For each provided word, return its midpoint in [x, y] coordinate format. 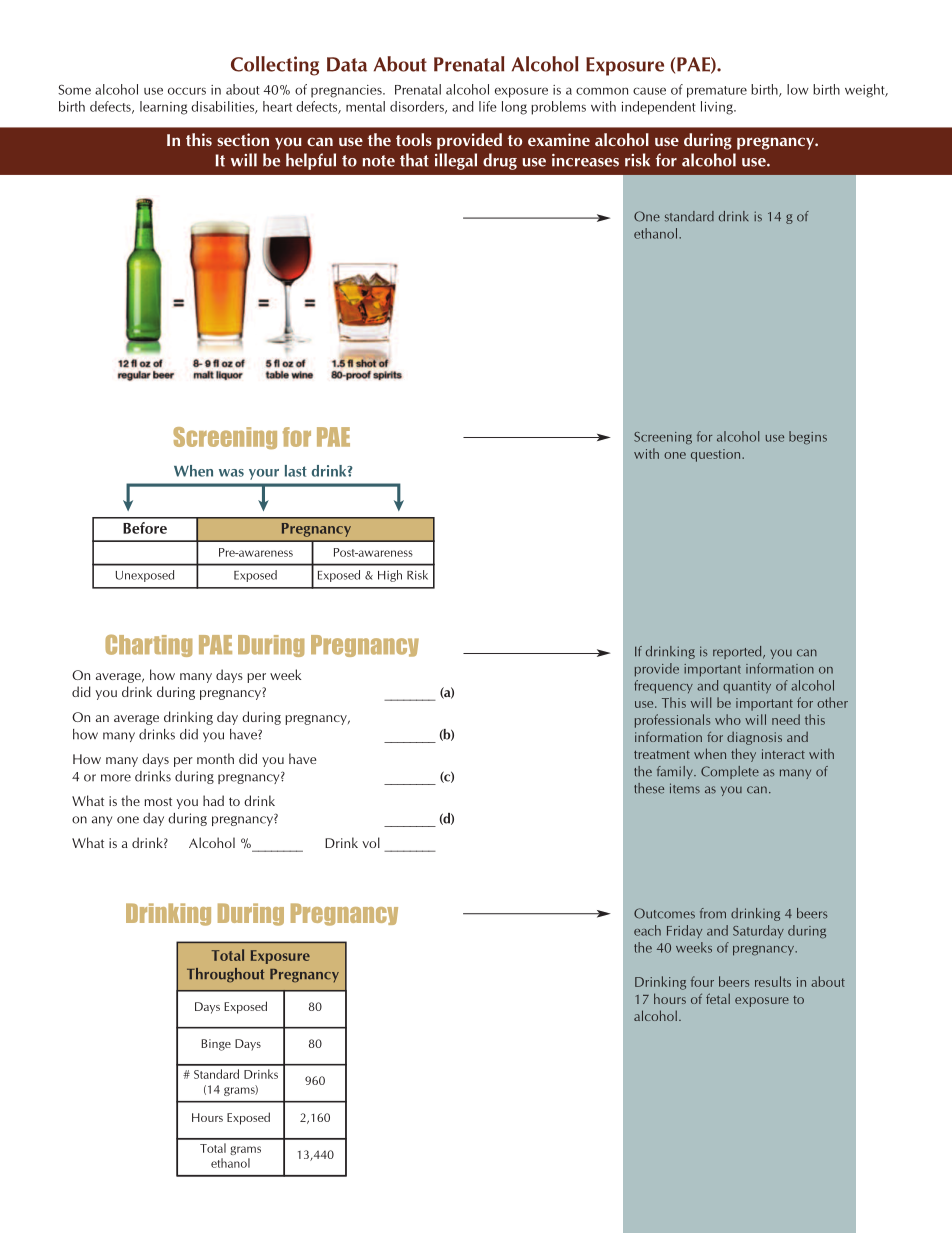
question [717, 455]
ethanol [657, 233]
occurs [187, 91]
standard [689, 216]
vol [371, 842]
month [215, 758]
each [647, 930]
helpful [311, 161]
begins [808, 438]
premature [717, 92]
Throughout [225, 975]
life [488, 106]
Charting [148, 645]
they [743, 755]
